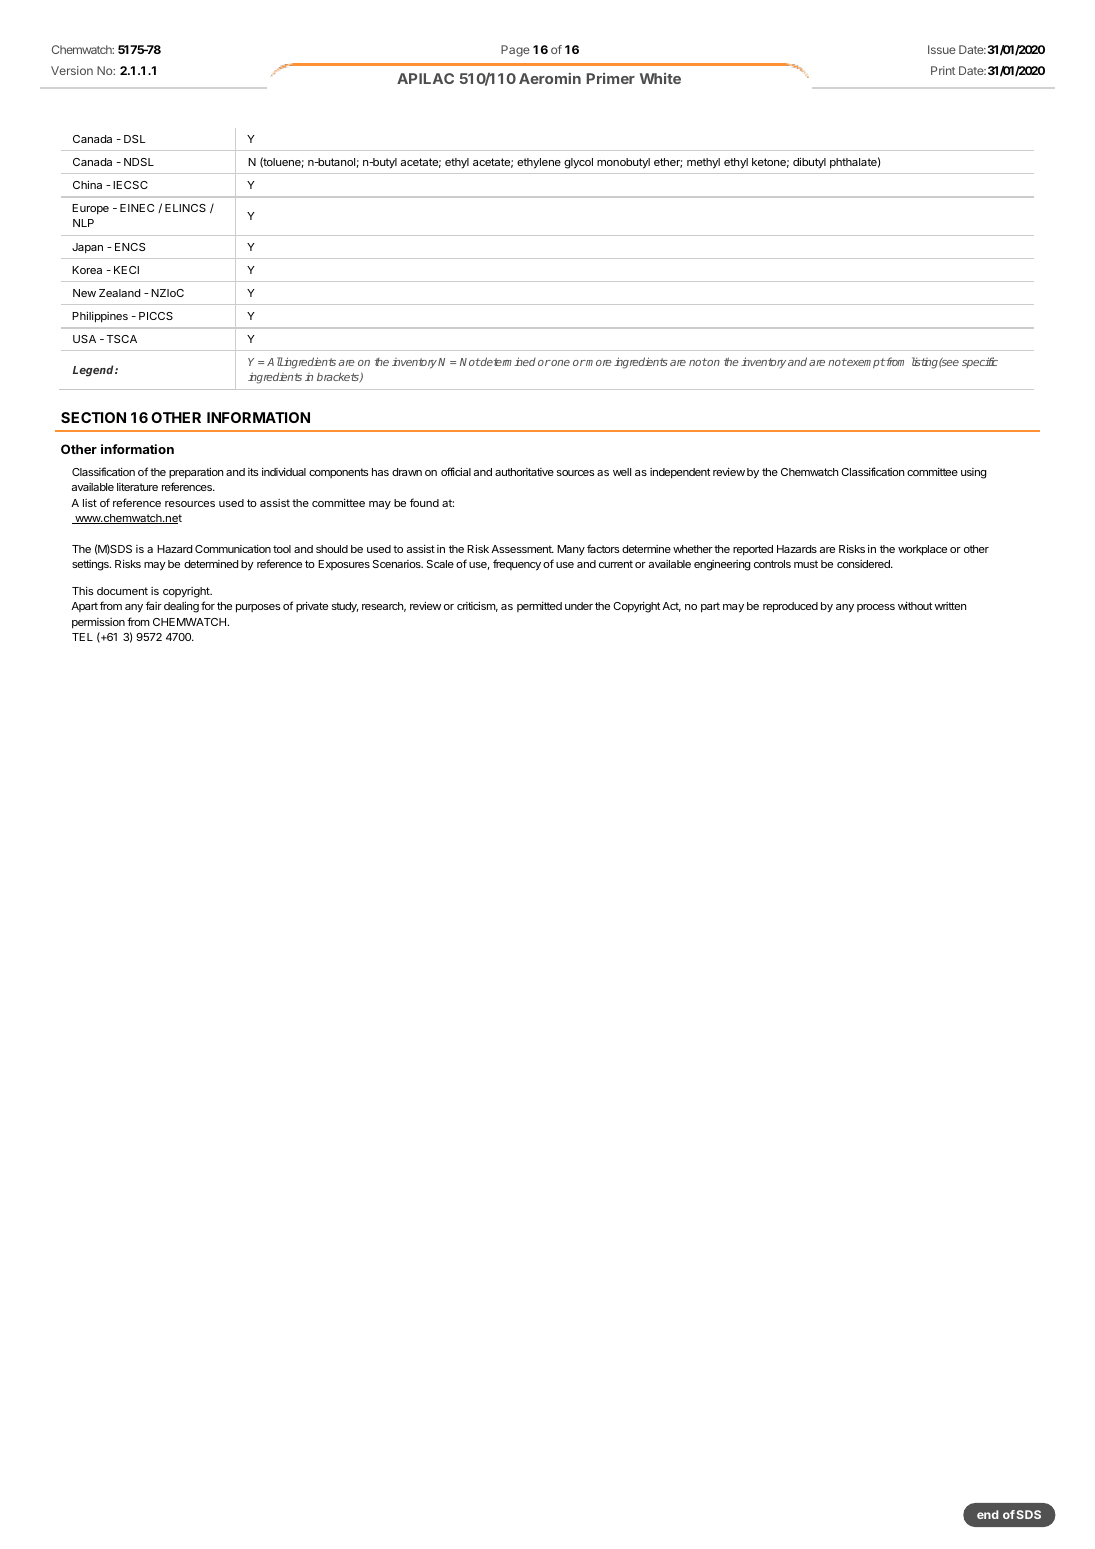  What do you see at coordinates (72, 70) in the document?
I see `Version` at bounding box center [72, 70].
